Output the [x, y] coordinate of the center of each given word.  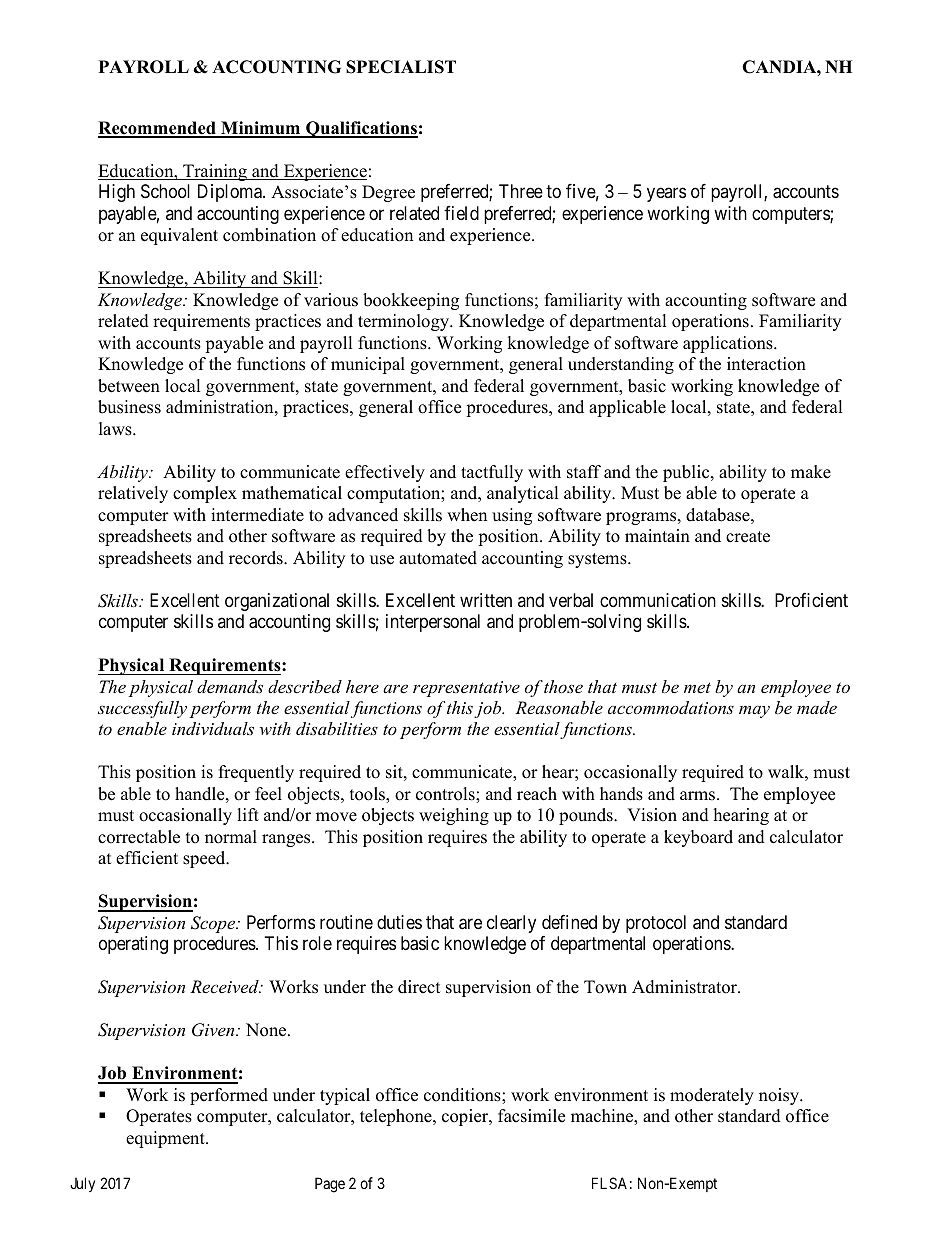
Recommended [158, 129]
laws [116, 429]
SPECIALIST [401, 67]
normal [231, 837]
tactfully [492, 473]
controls [446, 794]
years [666, 195]
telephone [397, 1117]
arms [699, 796]
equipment [166, 1139]
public [687, 473]
